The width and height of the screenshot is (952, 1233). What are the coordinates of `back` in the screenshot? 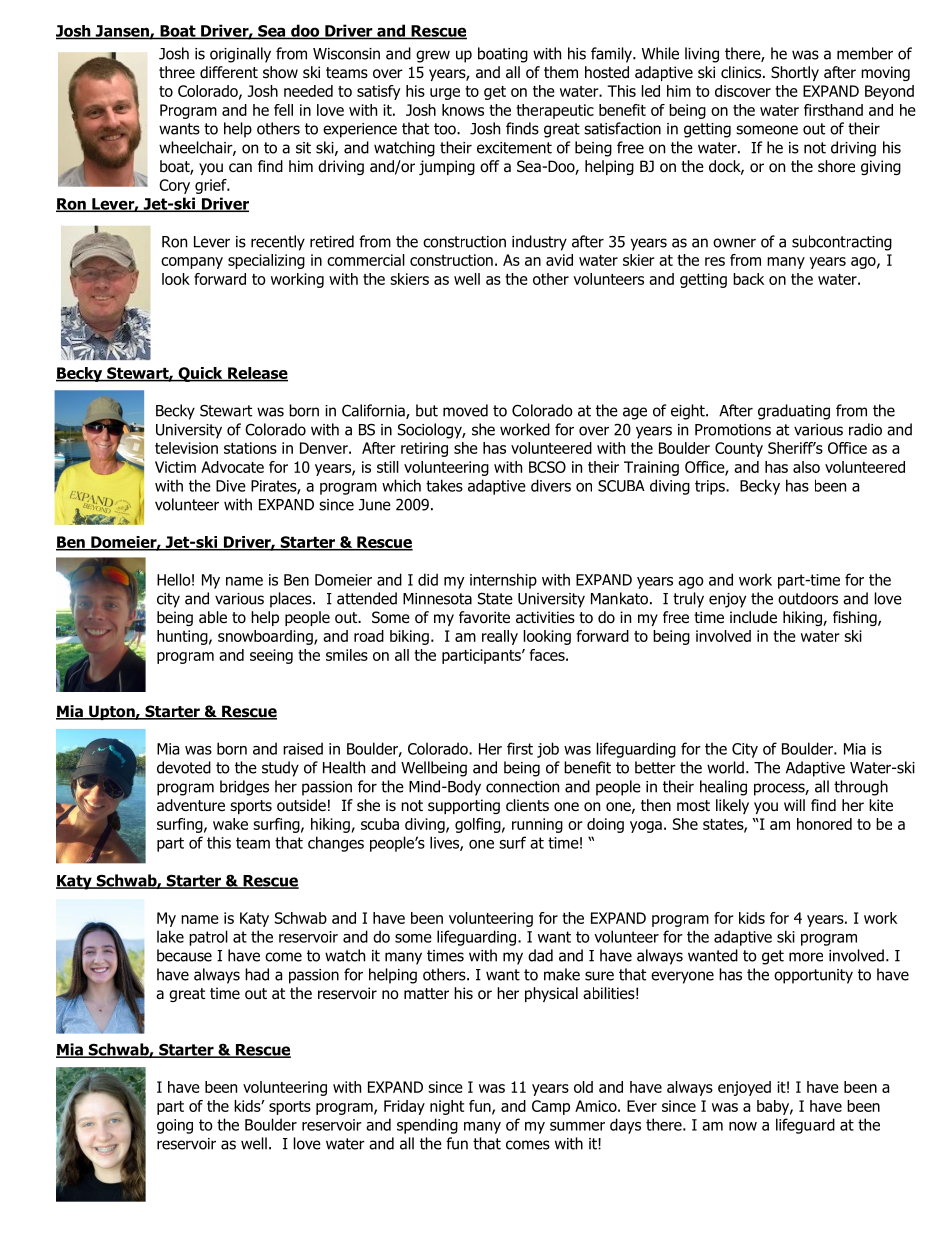 It's located at (748, 279).
